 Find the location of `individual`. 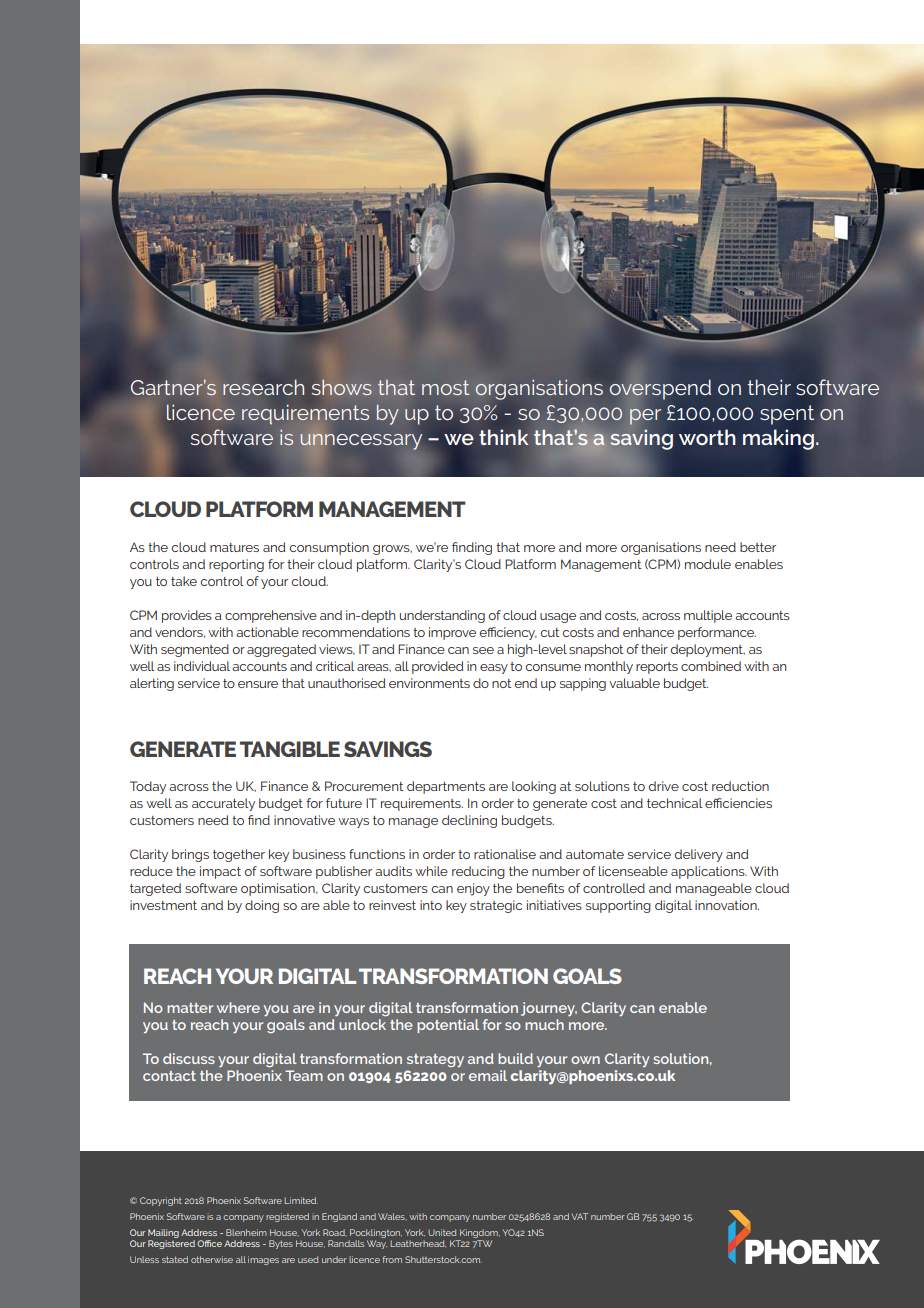

individual is located at coordinates (202, 666).
